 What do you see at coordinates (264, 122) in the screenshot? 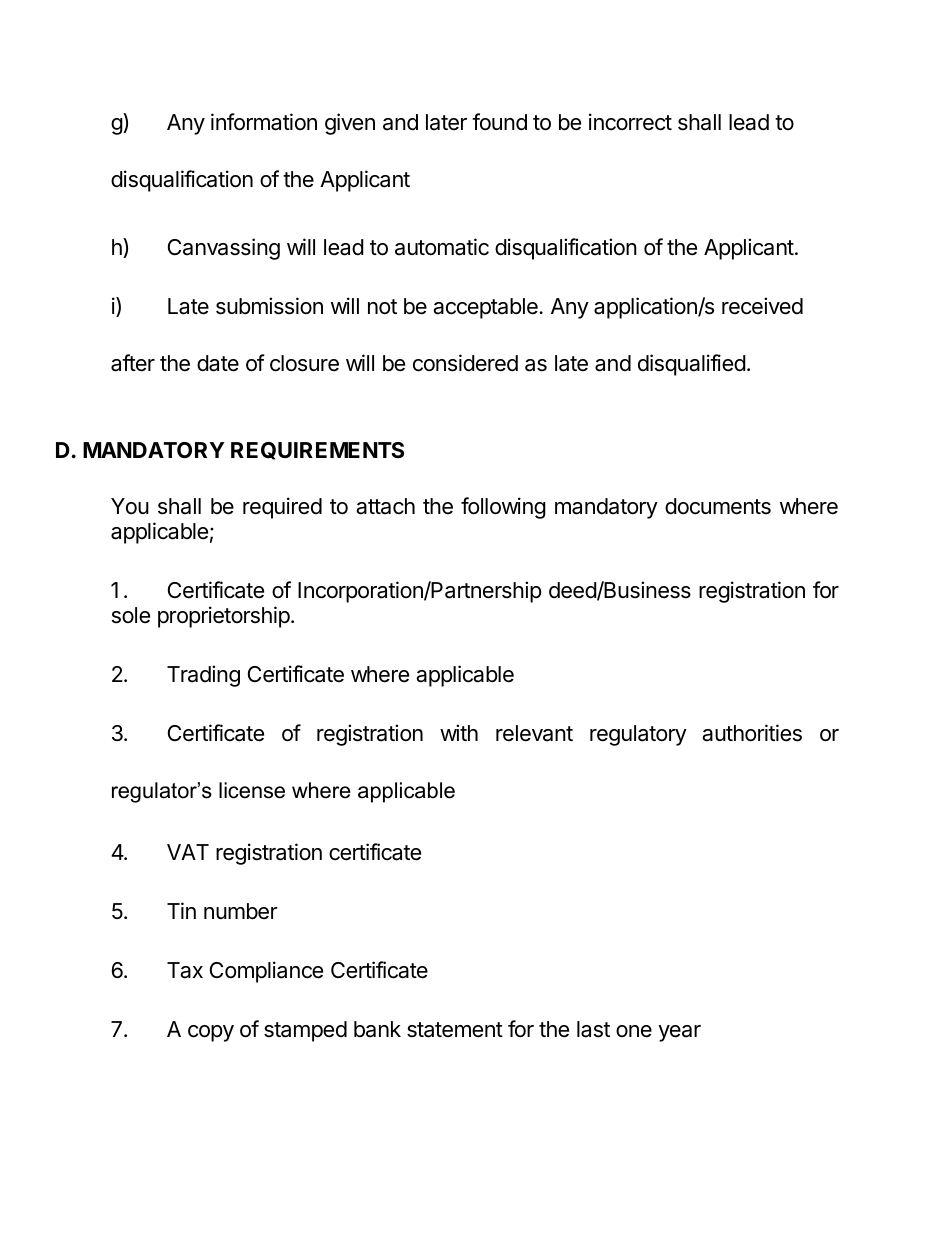
I see `information` at bounding box center [264, 122].
